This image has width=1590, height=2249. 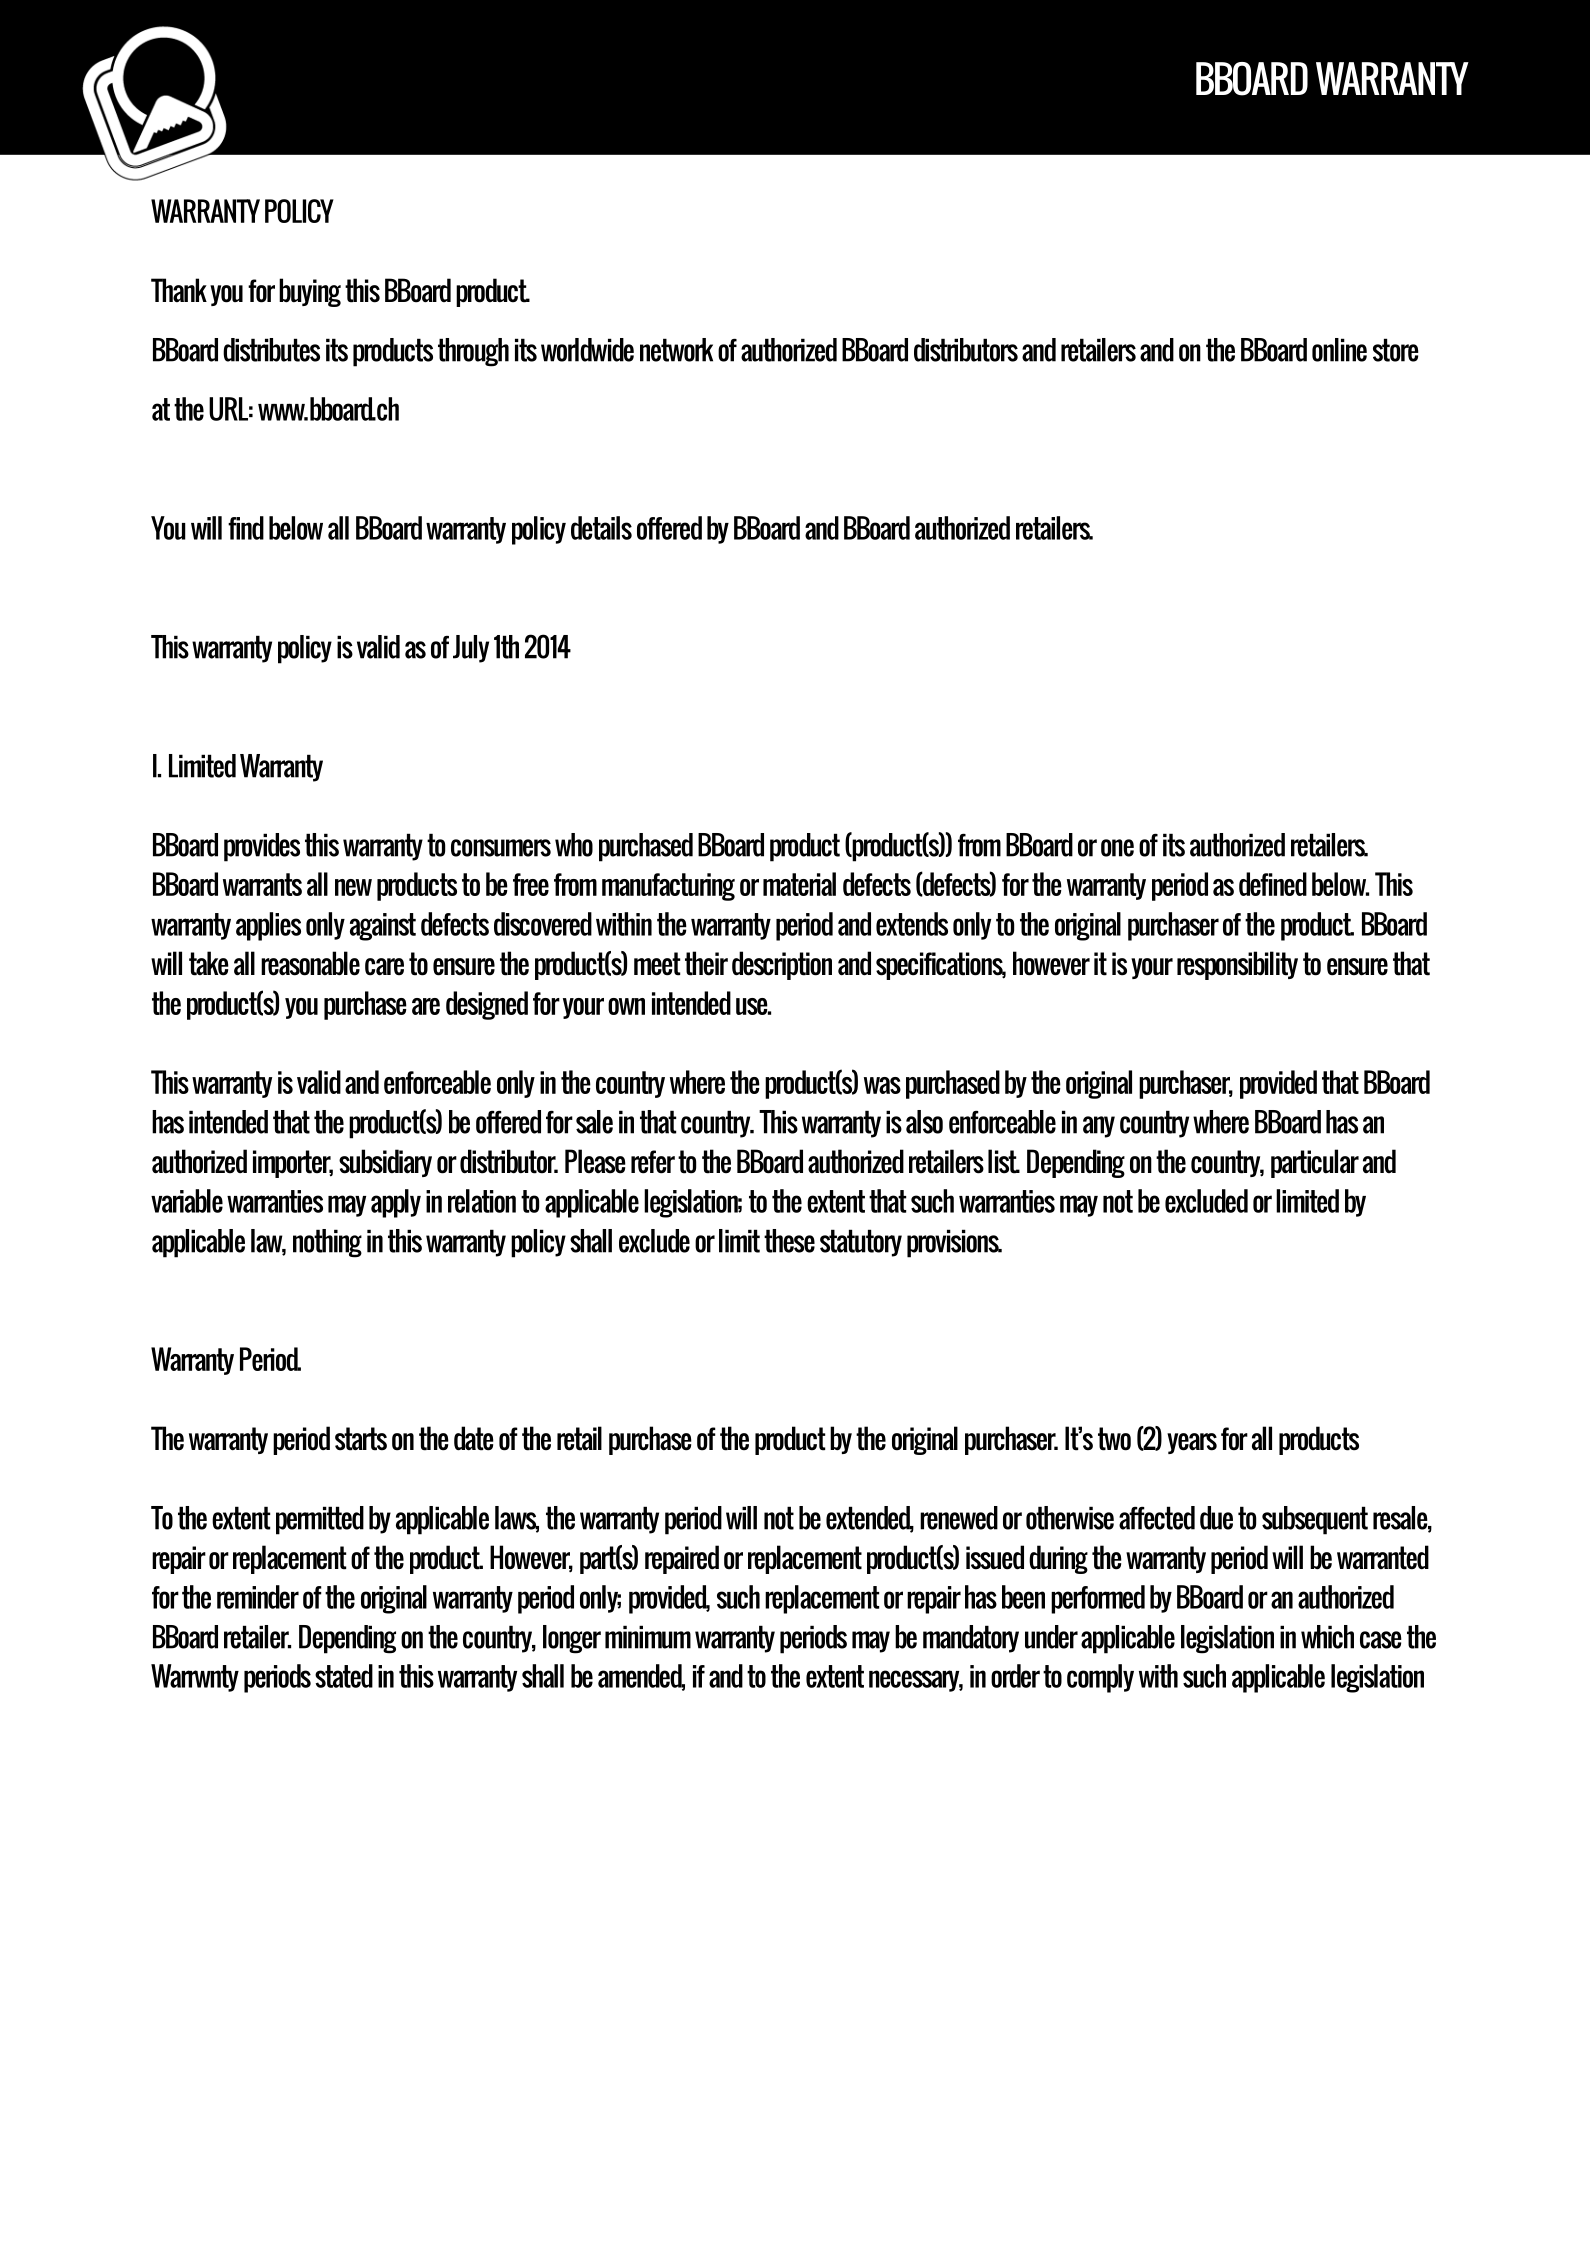 I want to click on any, so click(x=1099, y=1127).
